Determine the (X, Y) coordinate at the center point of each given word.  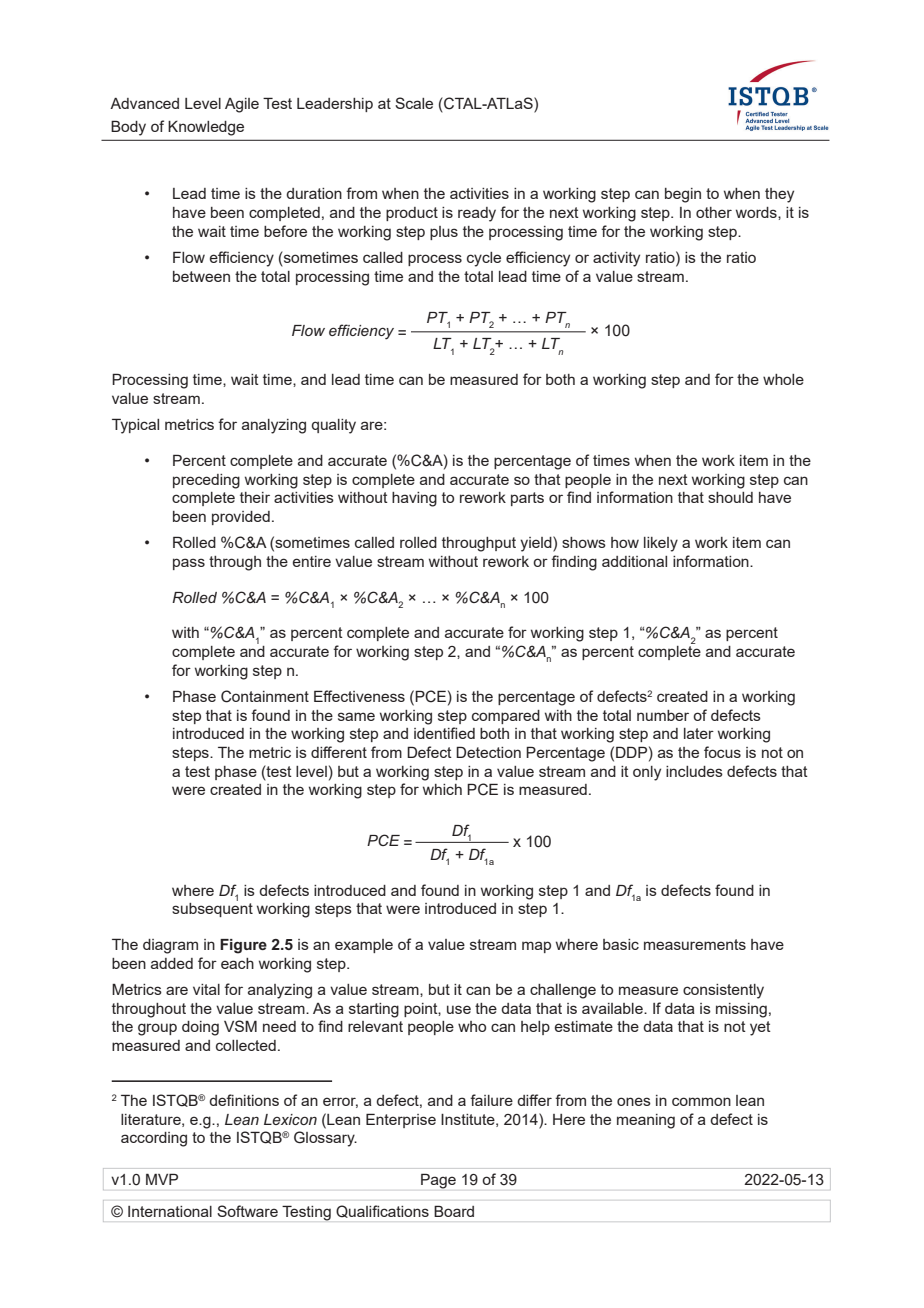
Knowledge (206, 128)
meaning (646, 1121)
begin (683, 195)
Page (438, 1181)
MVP (162, 1179)
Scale (414, 103)
